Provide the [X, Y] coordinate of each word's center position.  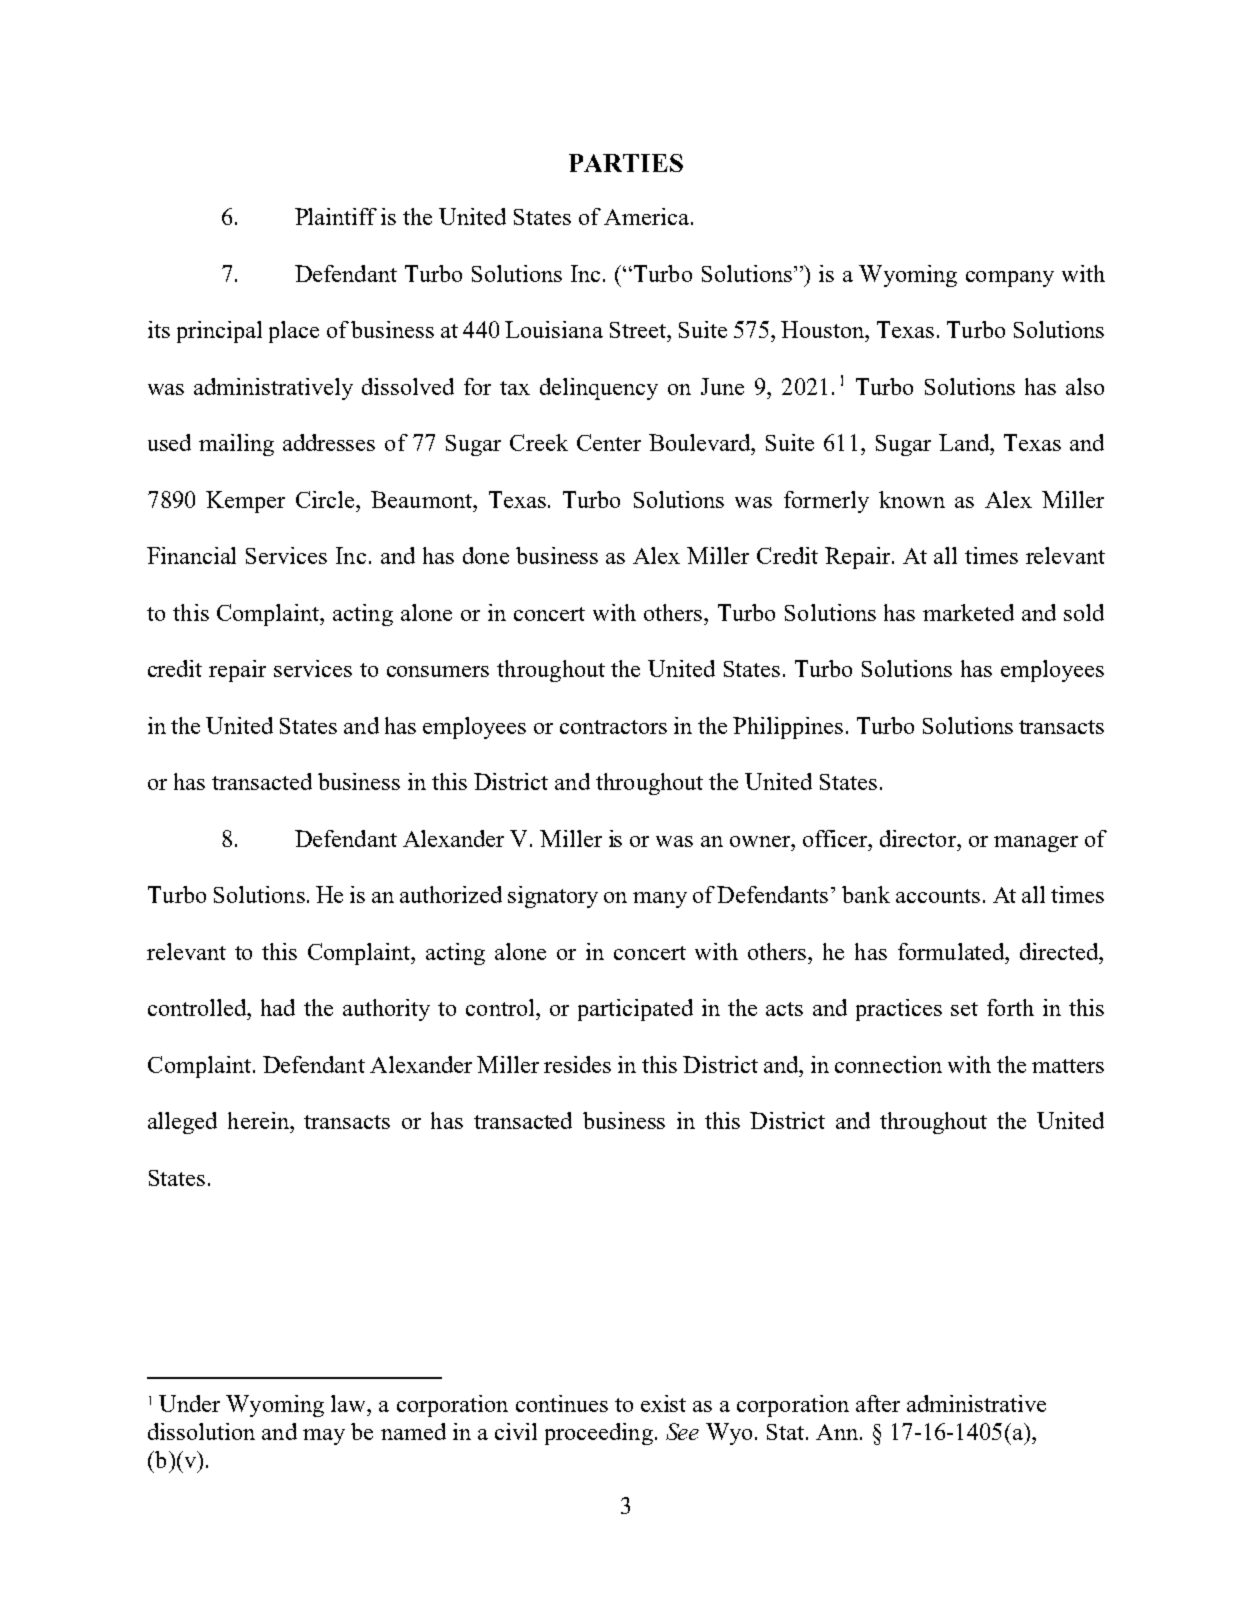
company [1010, 279]
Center [609, 442]
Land [965, 442]
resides [577, 1064]
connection [888, 1064]
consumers [438, 671]
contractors [613, 727]
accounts [938, 896]
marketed [968, 612]
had [278, 1007]
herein [260, 1120]
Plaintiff [336, 216]
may [324, 1437]
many [660, 900]
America [646, 216]
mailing [236, 445]
